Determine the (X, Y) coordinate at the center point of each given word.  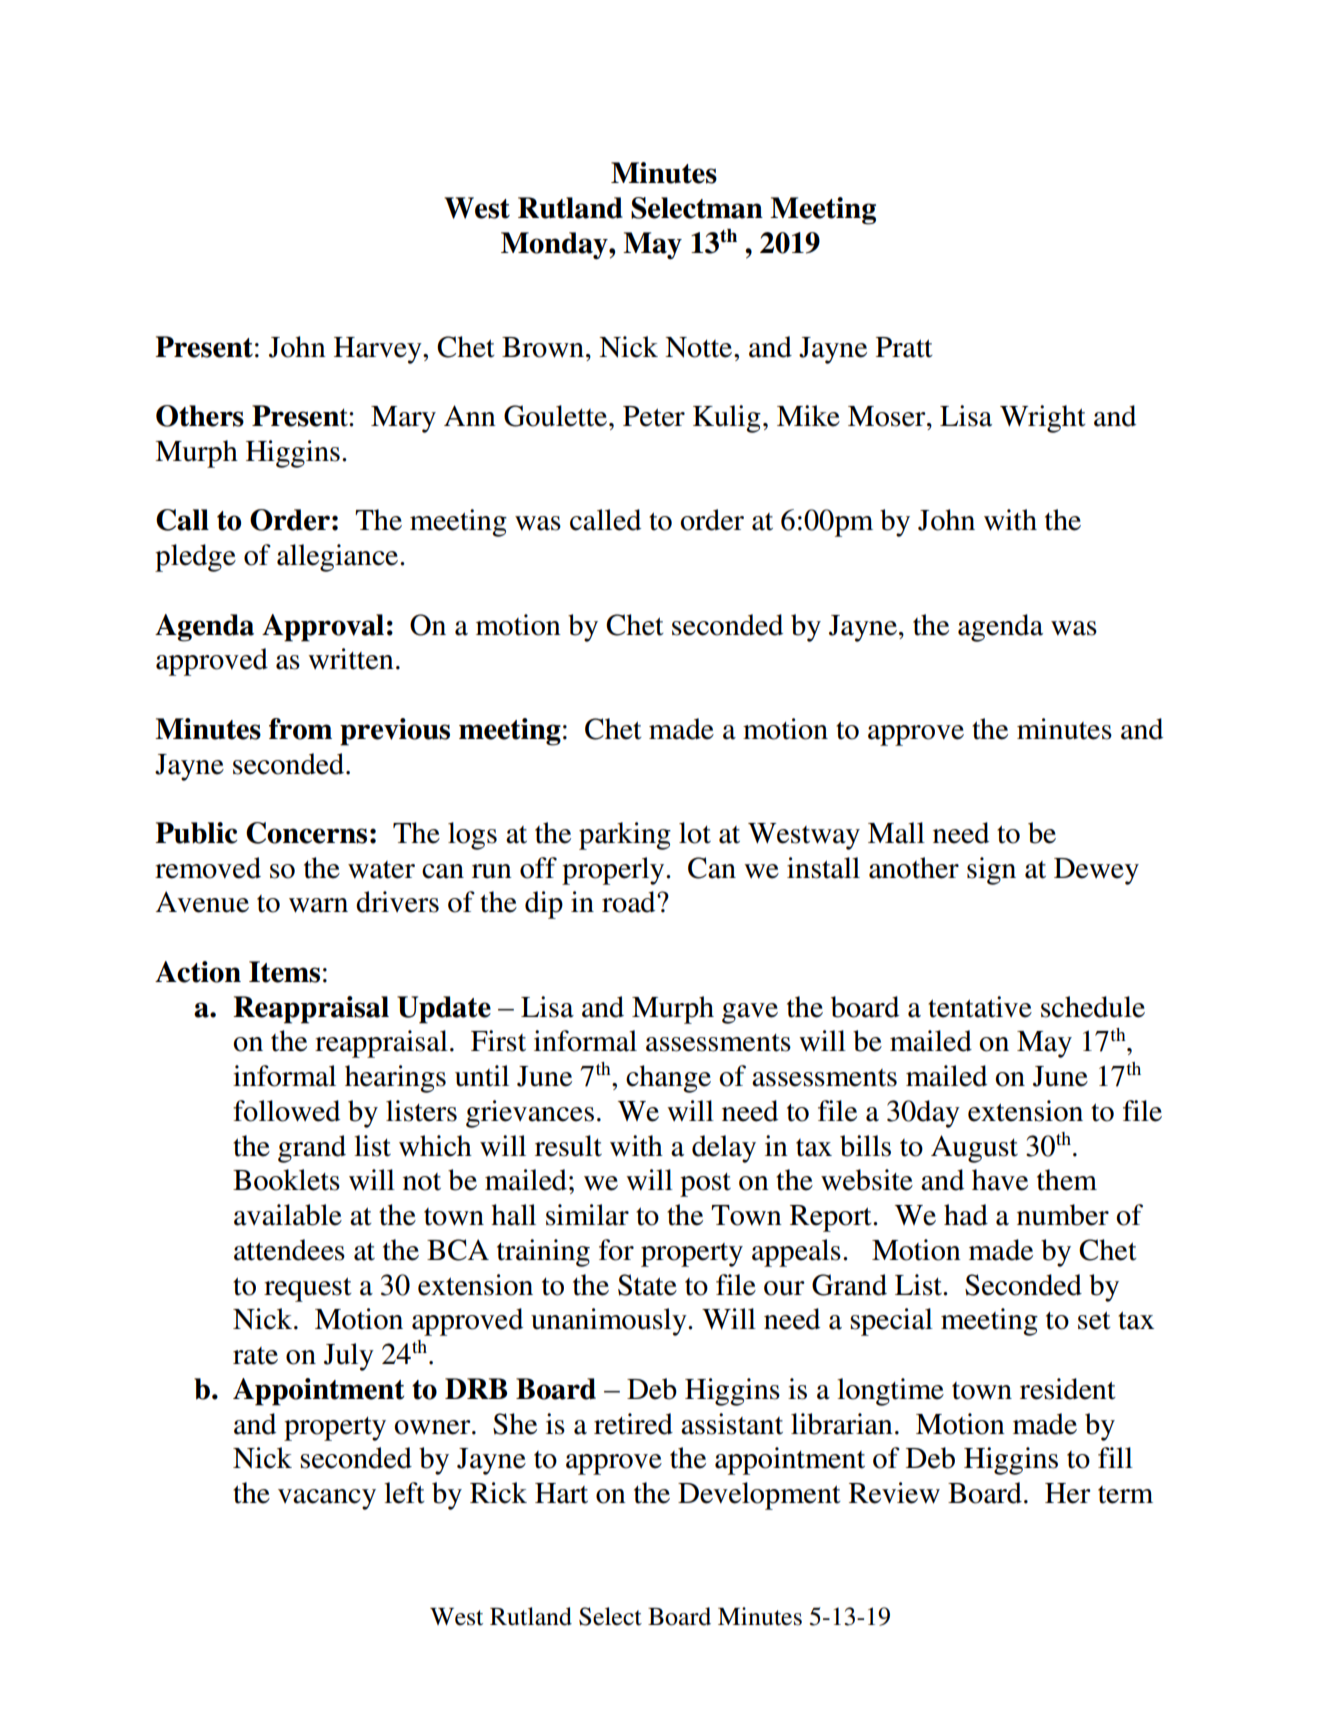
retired (633, 1424)
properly (614, 871)
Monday (555, 245)
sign (991, 871)
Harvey (379, 350)
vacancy (327, 1499)
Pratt (904, 347)
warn (318, 905)
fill (1115, 1457)
